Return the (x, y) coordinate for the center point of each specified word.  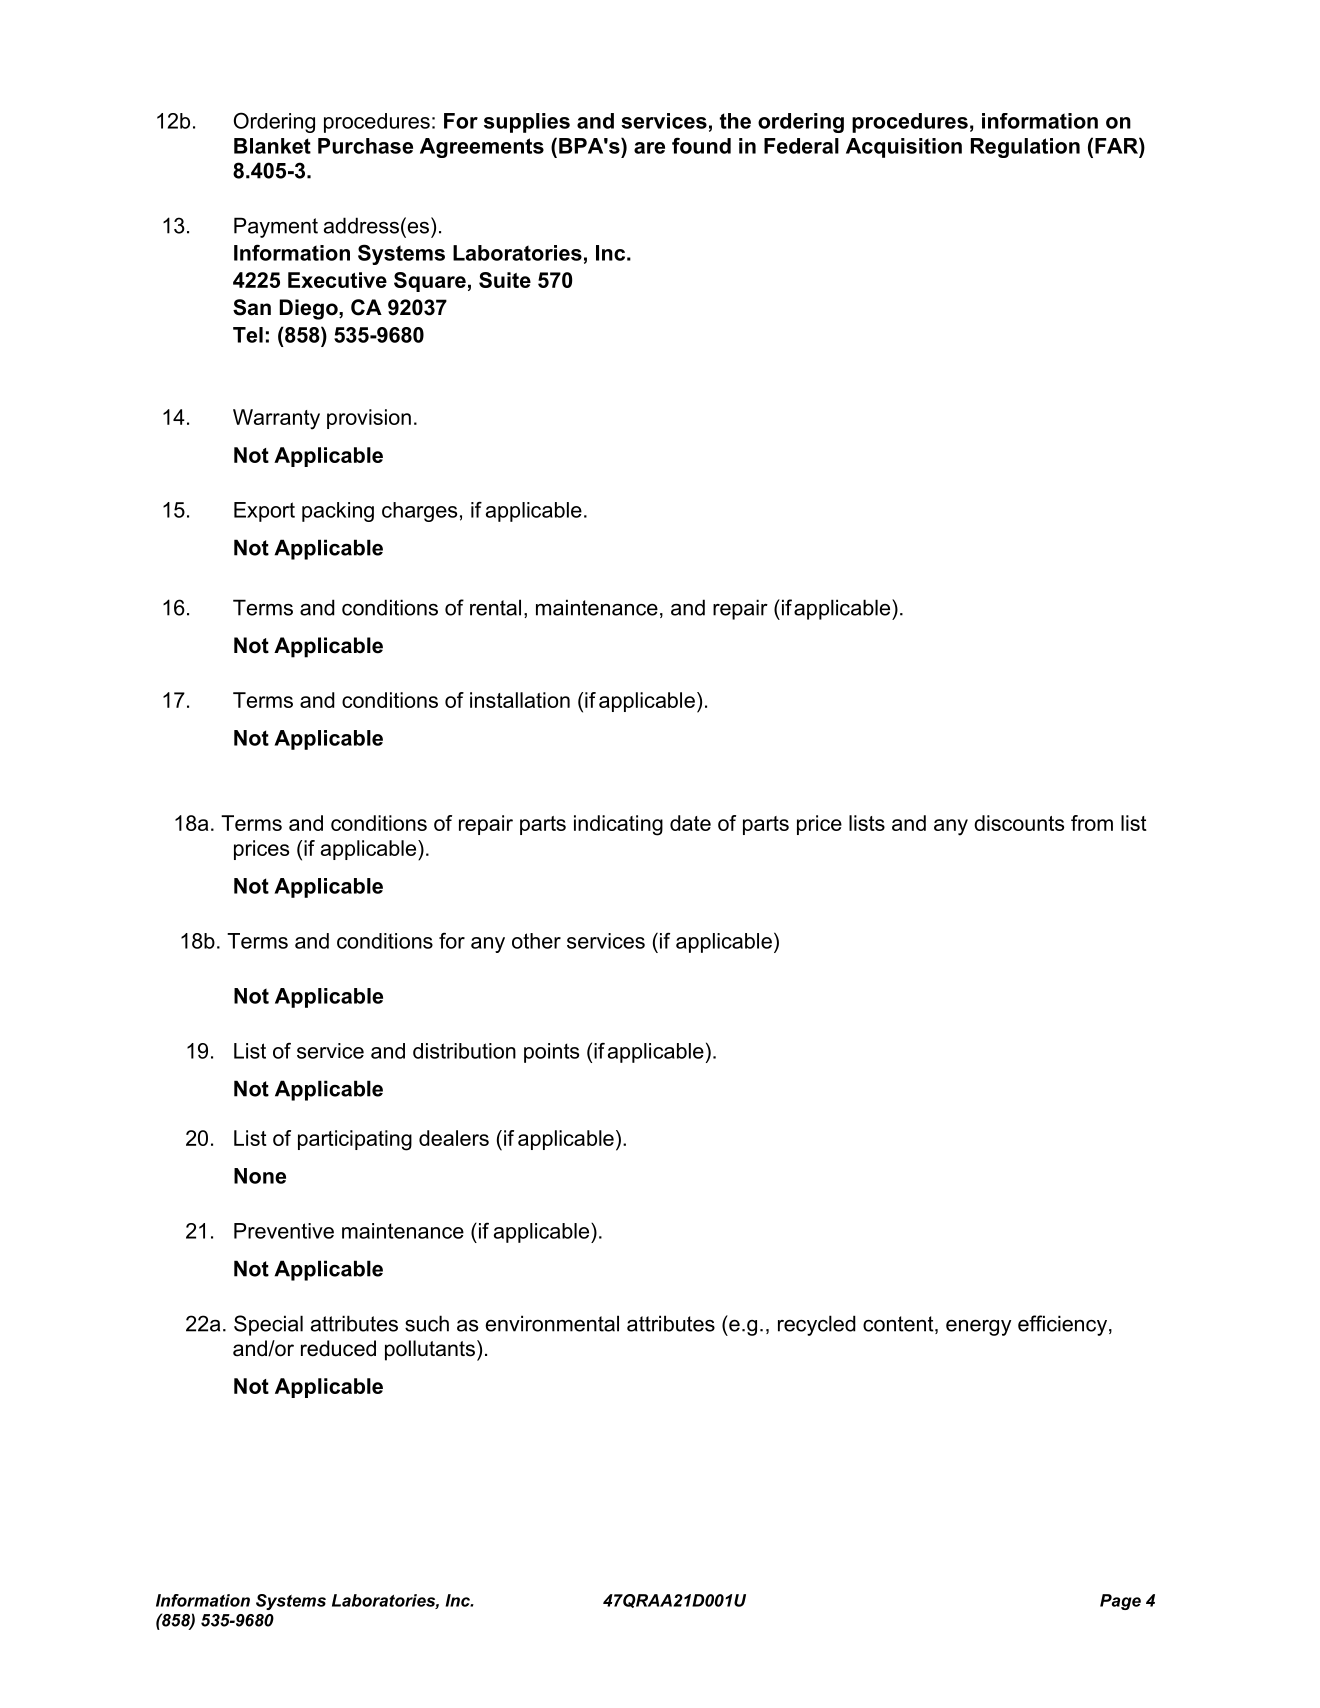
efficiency (1062, 1325)
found (701, 145)
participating (355, 1140)
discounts (1019, 823)
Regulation (1025, 148)
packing (338, 512)
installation (520, 700)
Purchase (365, 146)
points (551, 1053)
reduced (338, 1348)
